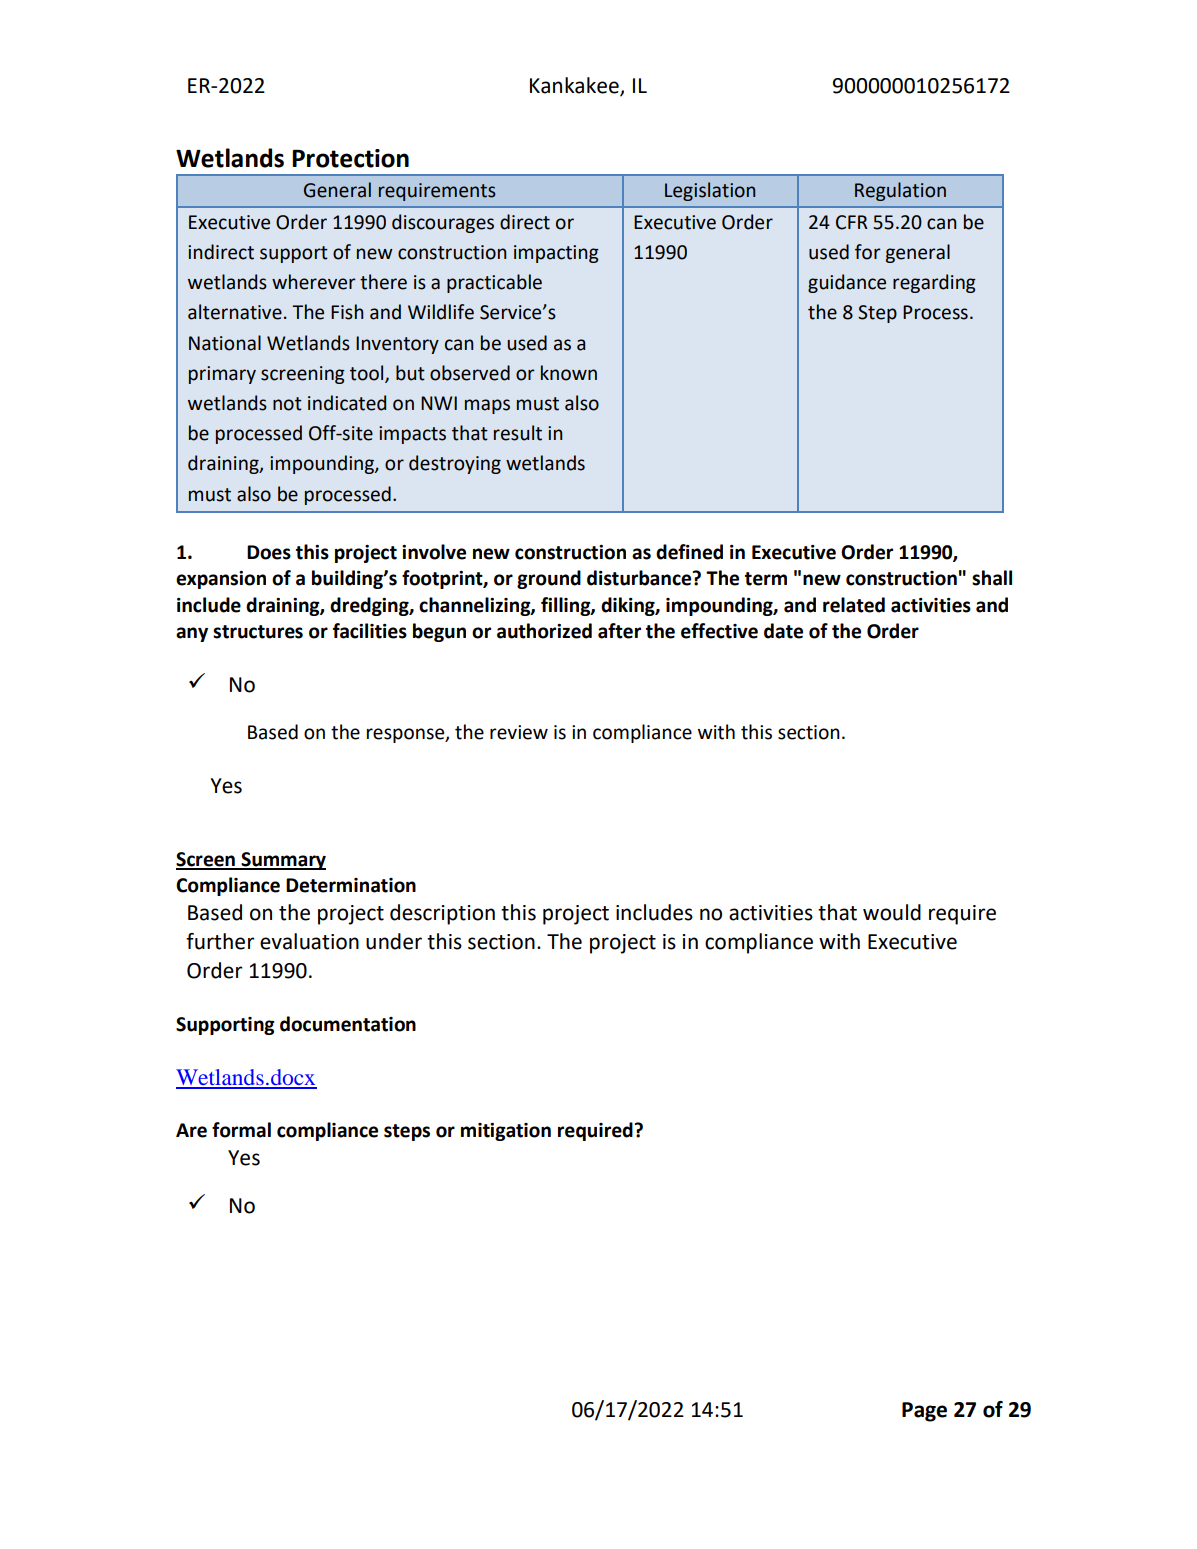  Describe the element at coordinates (519, 732) in the screenshot. I see `review` at that location.
